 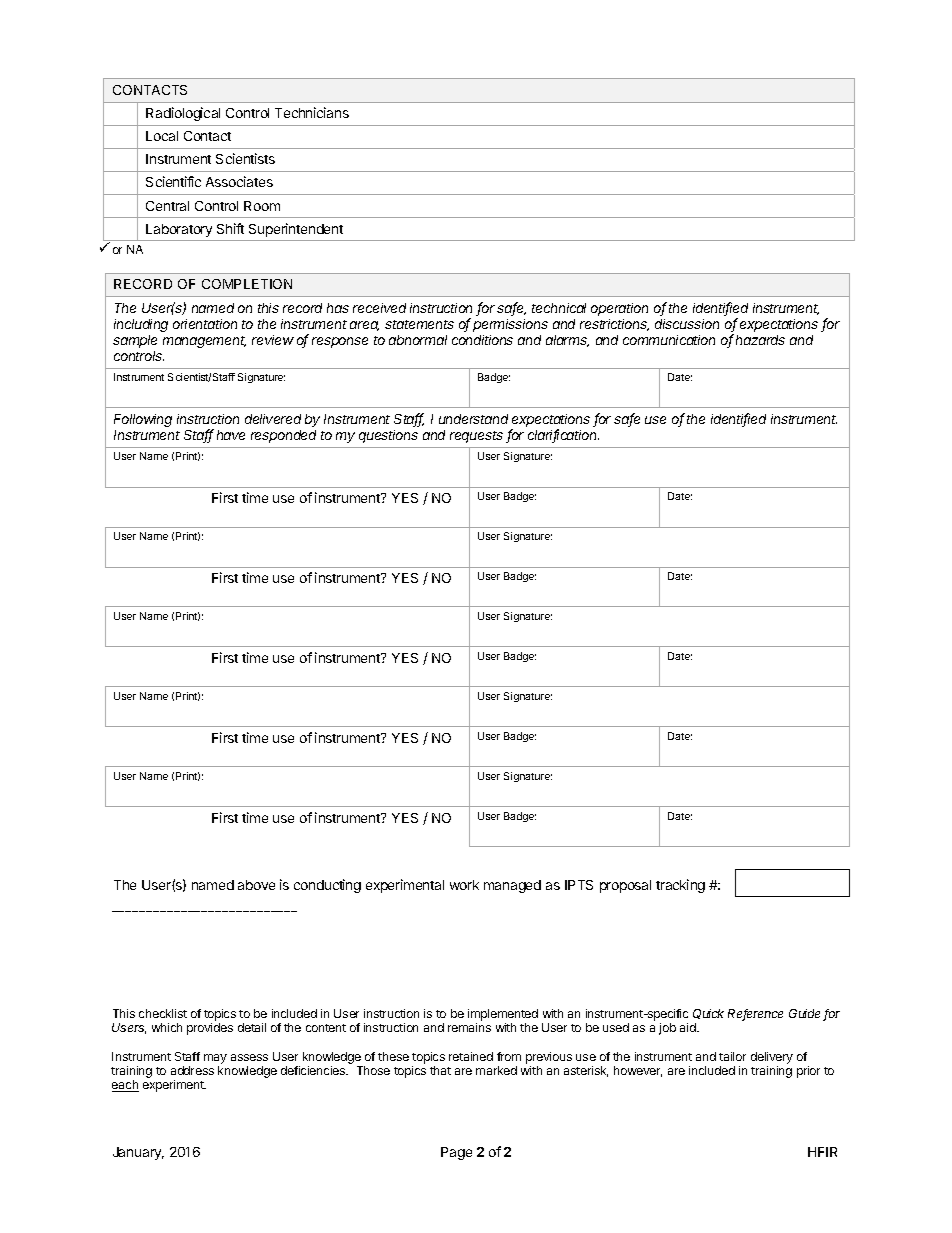 I want to click on clarification, so click(x=563, y=436).
